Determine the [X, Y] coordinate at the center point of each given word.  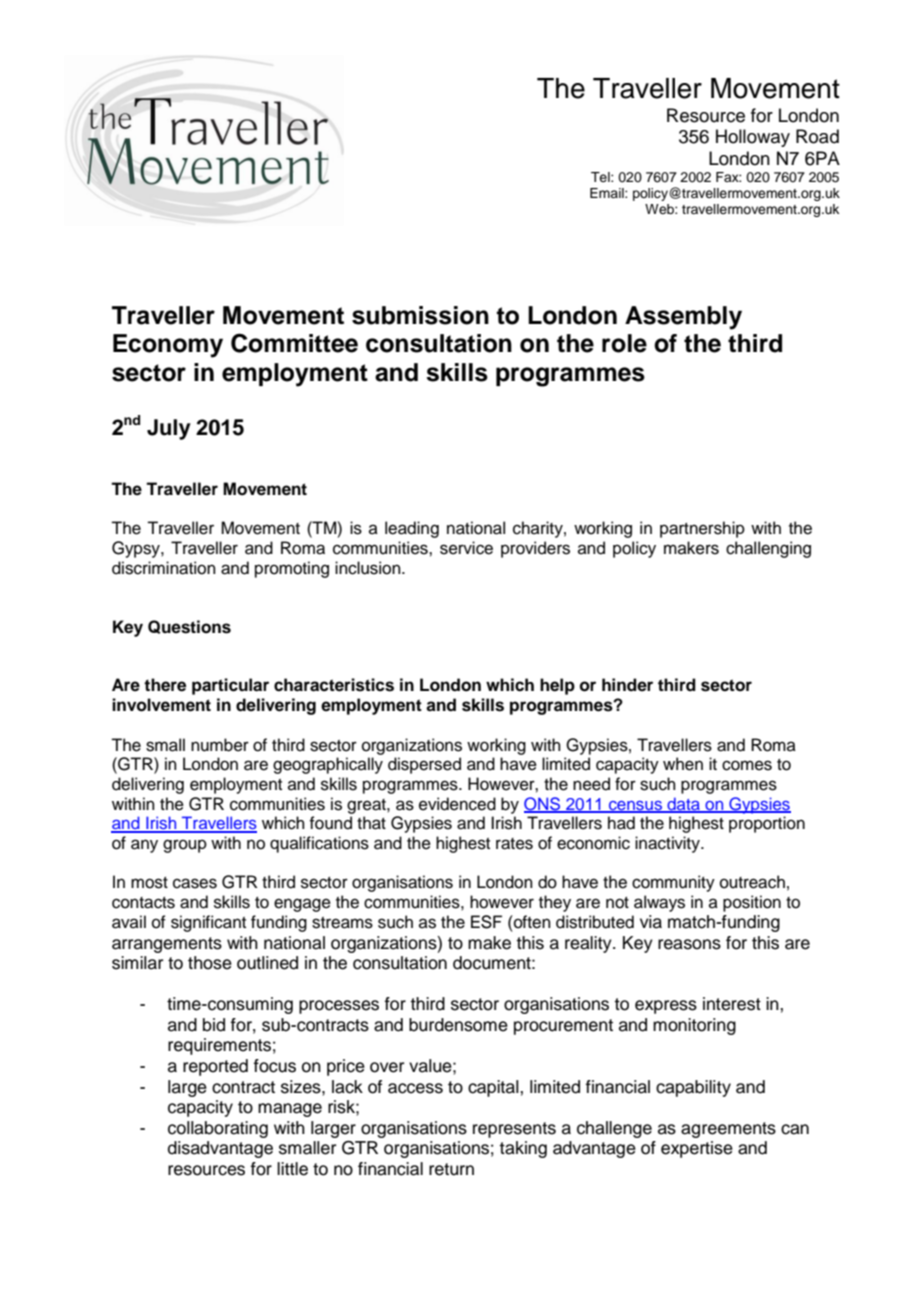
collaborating [218, 1129]
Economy [168, 346]
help [557, 686]
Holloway [753, 138]
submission [420, 315]
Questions [189, 627]
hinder [627, 685]
